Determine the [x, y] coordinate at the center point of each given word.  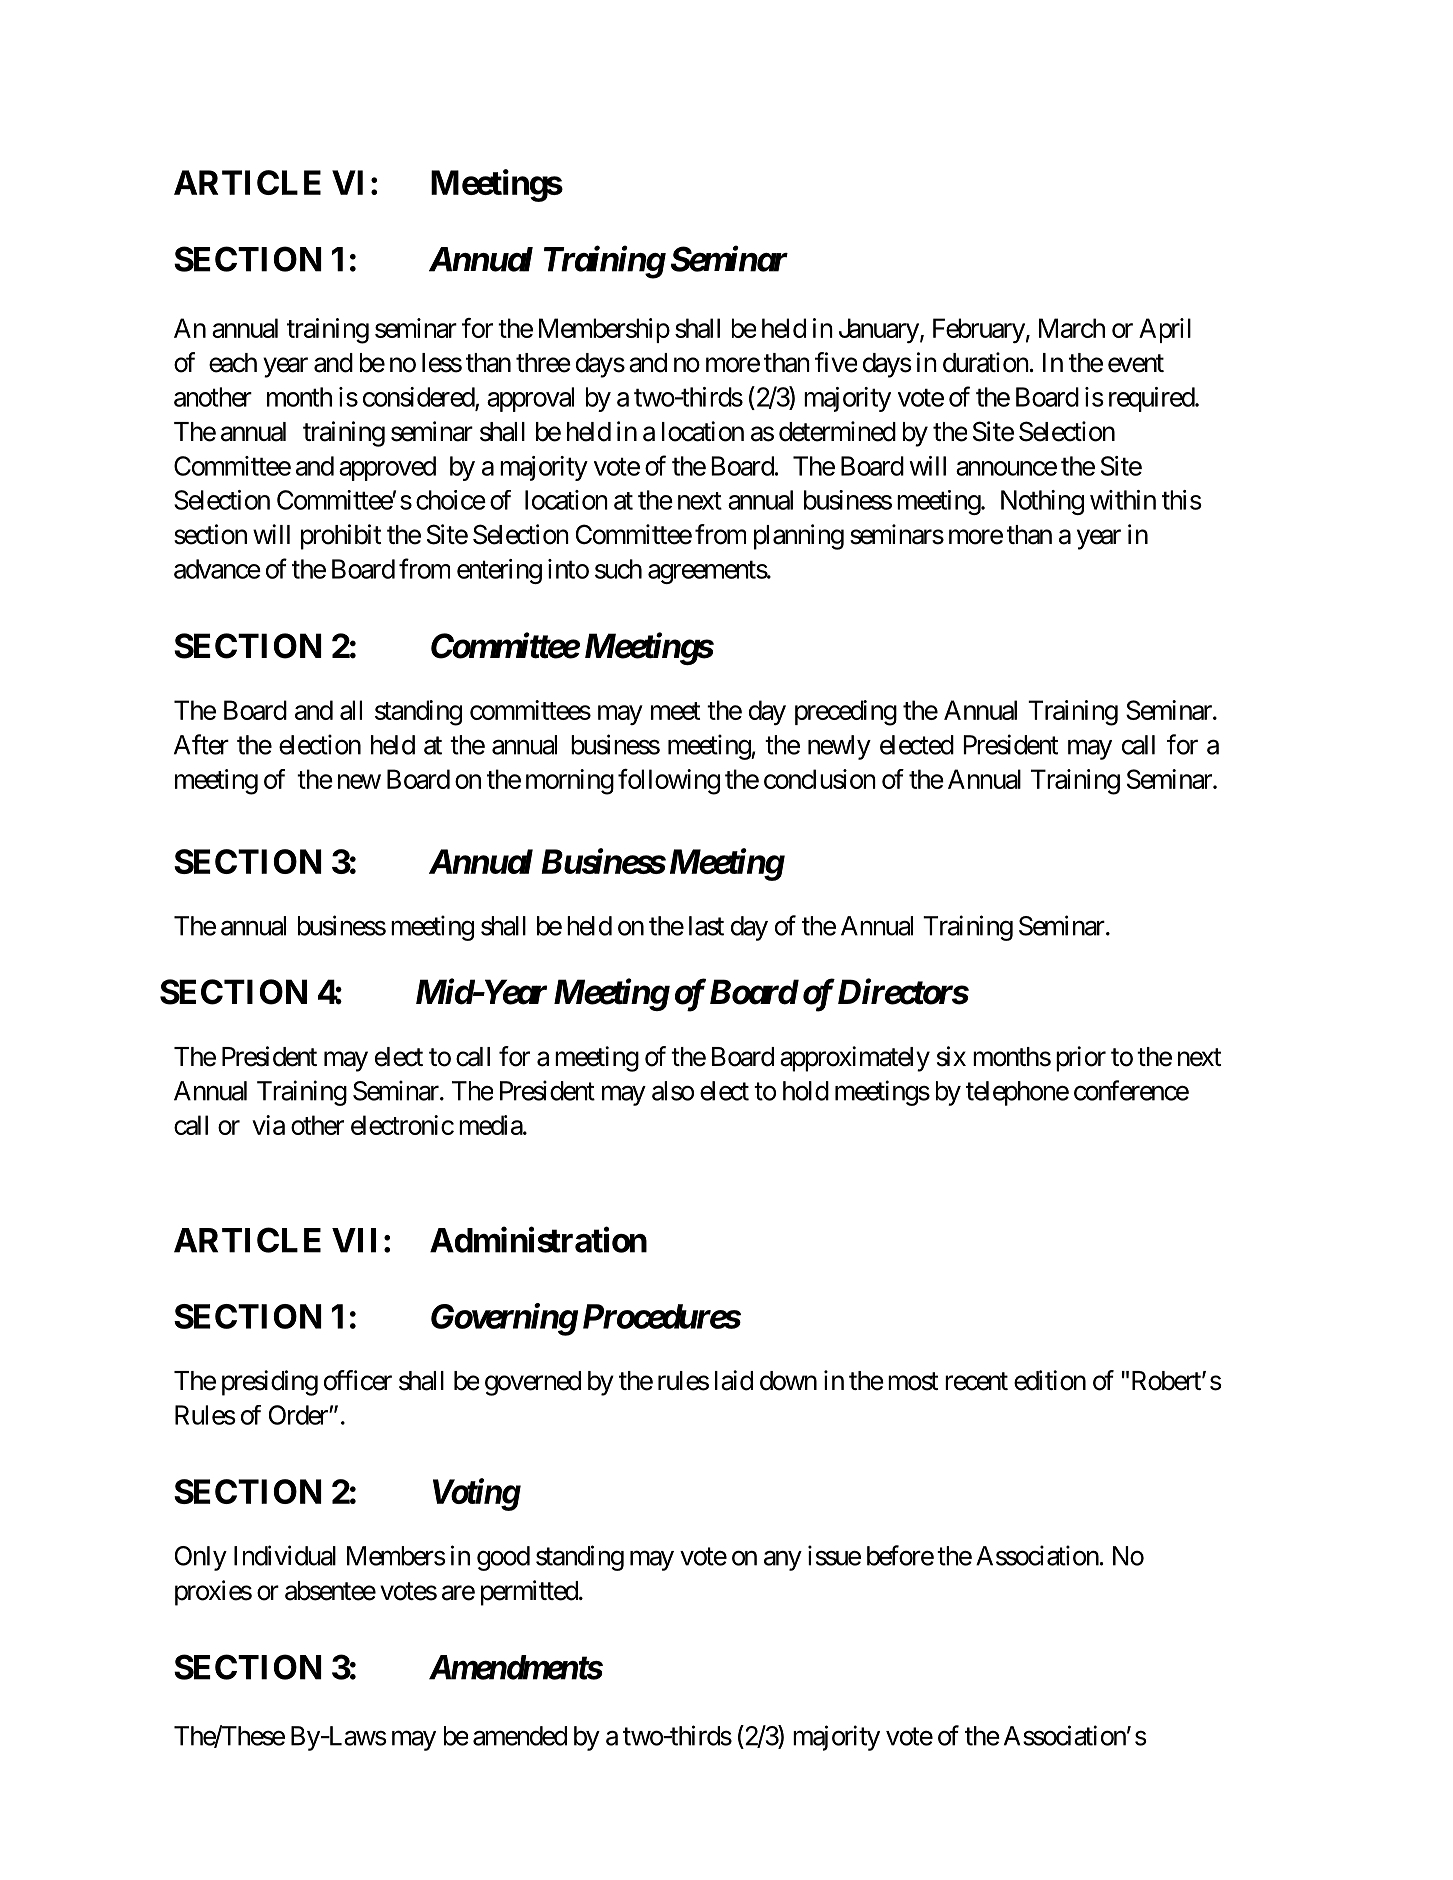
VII [354, 1240]
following [669, 782]
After [201, 744]
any [783, 1561]
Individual [285, 1555]
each [233, 363]
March [1072, 328]
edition [1050, 1380]
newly [839, 747]
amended [520, 1736]
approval [530, 399]
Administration [538, 1240]
